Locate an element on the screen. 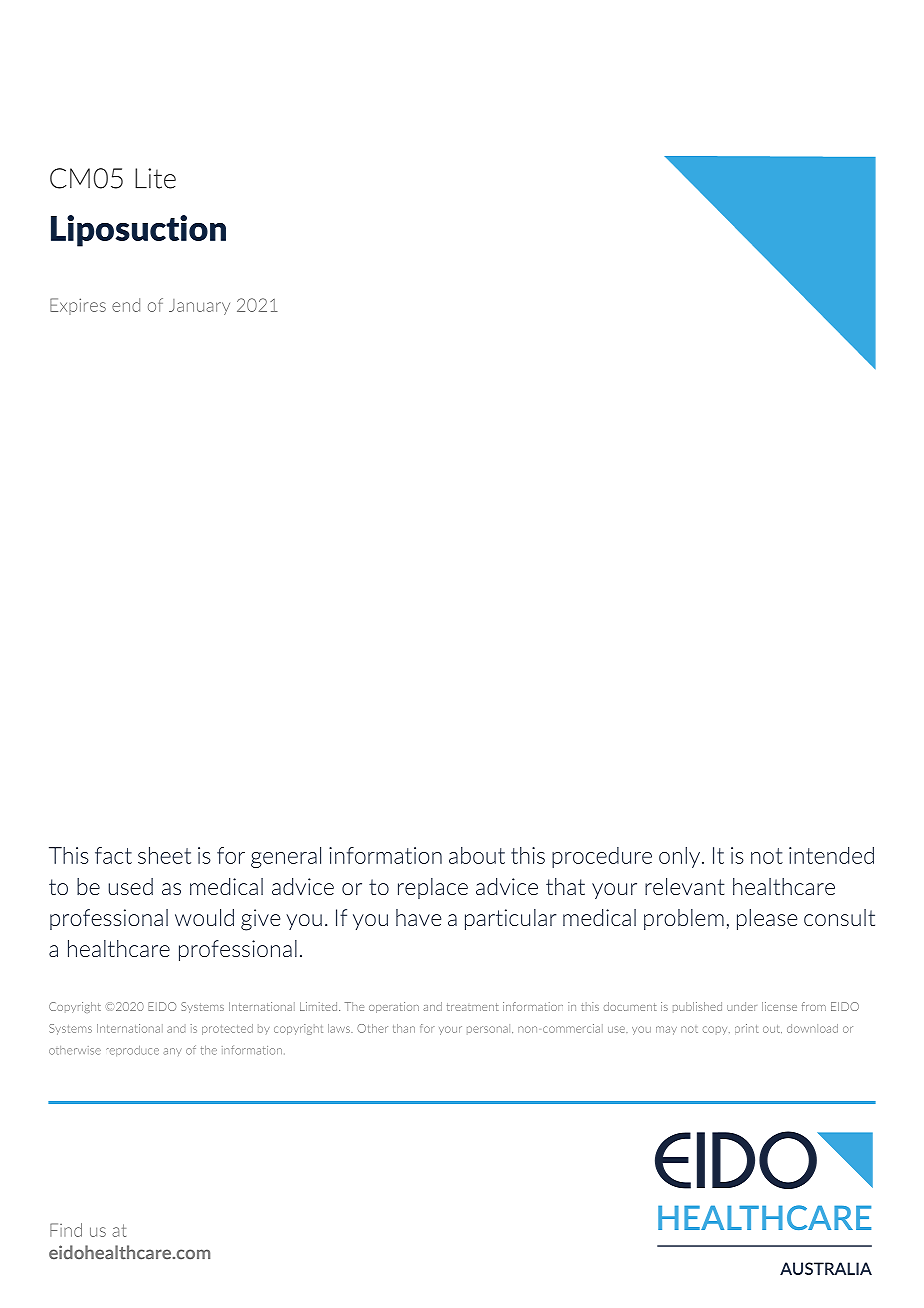 The image size is (924, 1308). about is located at coordinates (477, 855).
